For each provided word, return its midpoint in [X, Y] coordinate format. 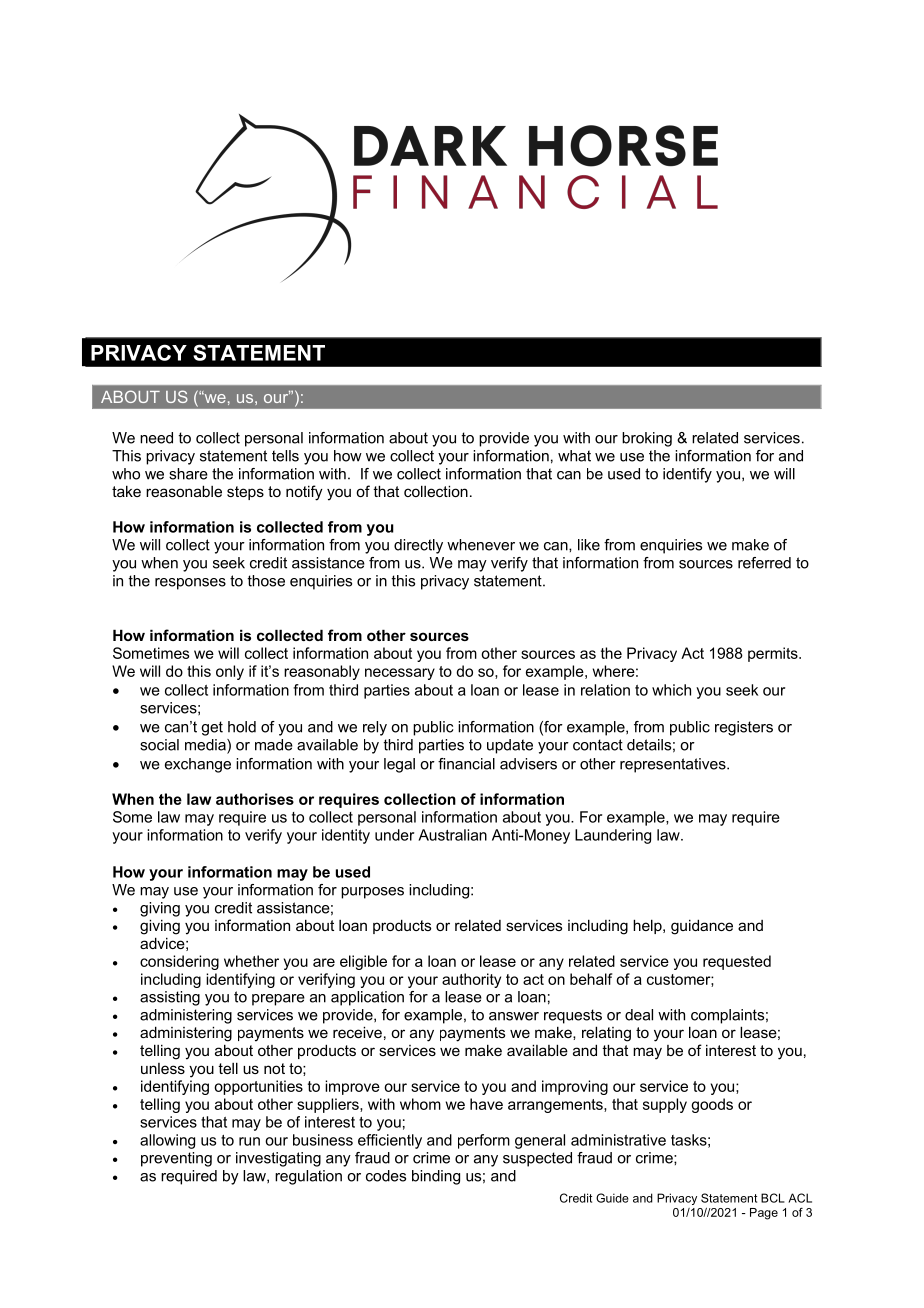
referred [764, 563]
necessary [400, 674]
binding [436, 1177]
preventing [176, 1159]
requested [737, 962]
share [188, 474]
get [212, 728]
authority [471, 980]
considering [179, 962]
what [574, 456]
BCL [773, 1198]
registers [744, 728]
